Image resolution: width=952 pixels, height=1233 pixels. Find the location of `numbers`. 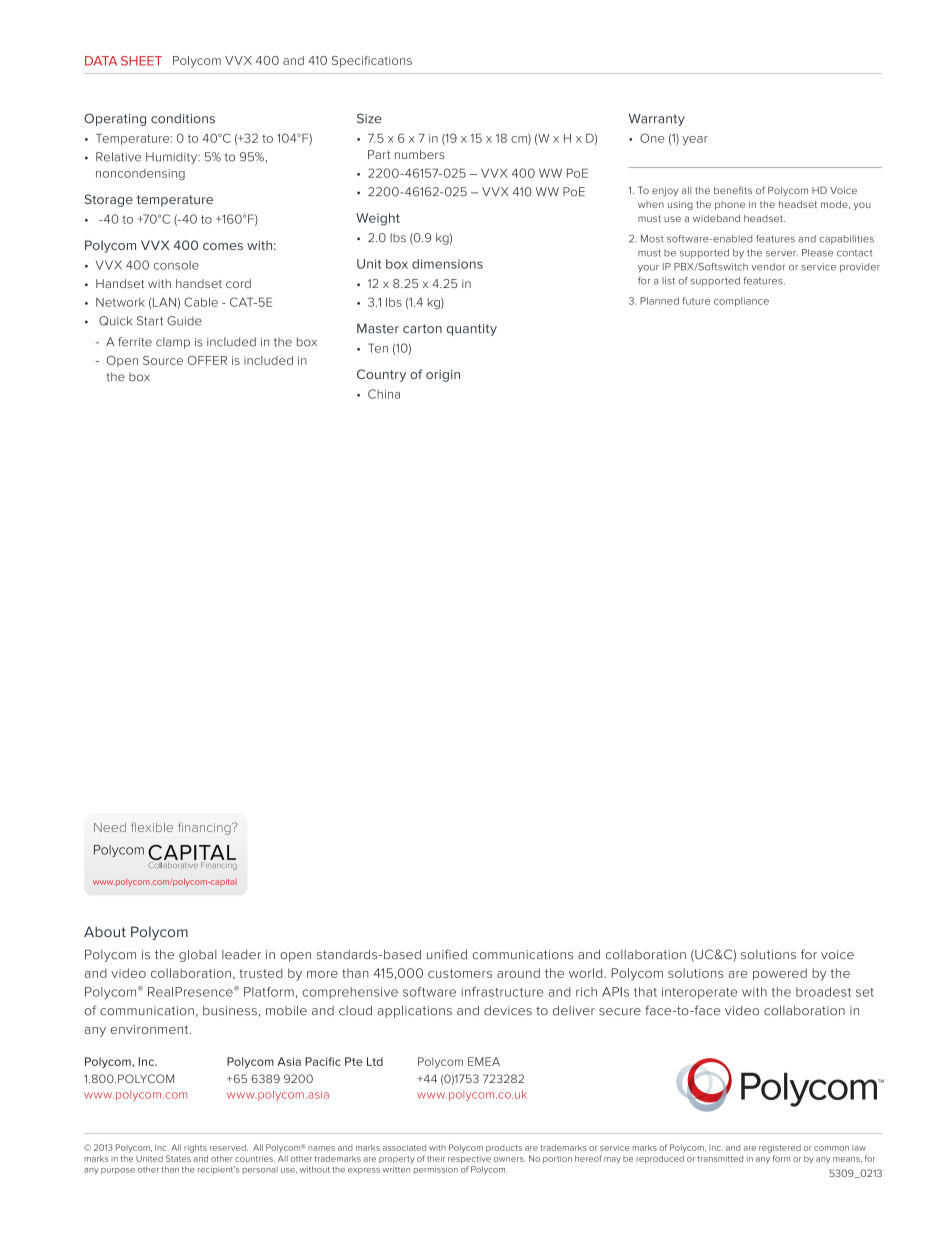

numbers is located at coordinates (420, 154).
